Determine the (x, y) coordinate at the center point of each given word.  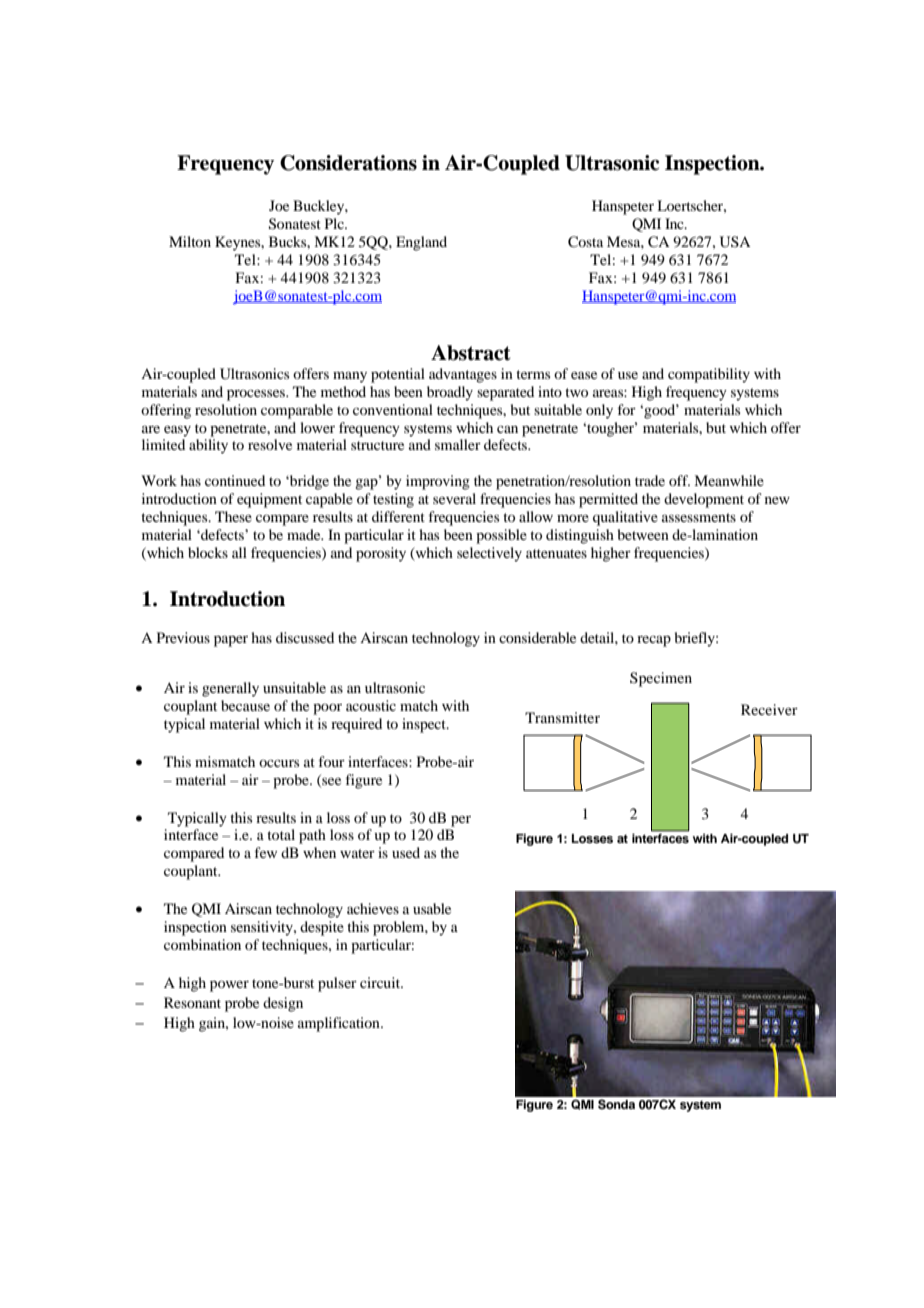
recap (654, 641)
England (421, 243)
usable (432, 908)
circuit (381, 982)
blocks (208, 552)
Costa (585, 242)
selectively (489, 554)
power (229, 986)
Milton (190, 241)
